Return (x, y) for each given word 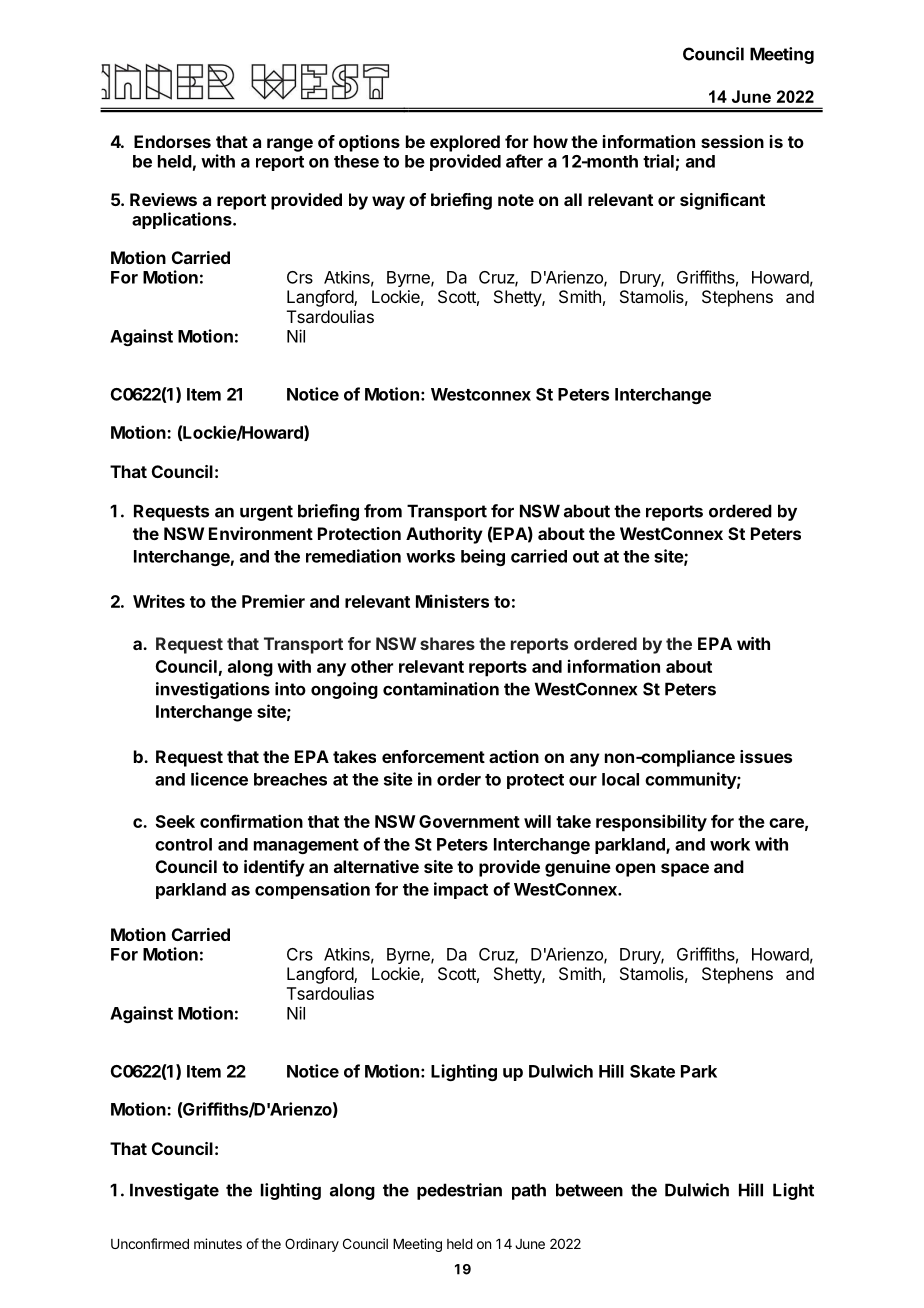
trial (658, 161)
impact (461, 890)
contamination (441, 689)
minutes (218, 1243)
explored (465, 143)
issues (766, 756)
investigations (213, 690)
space (685, 870)
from (383, 511)
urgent (266, 513)
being (483, 557)
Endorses (172, 141)
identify (274, 868)
